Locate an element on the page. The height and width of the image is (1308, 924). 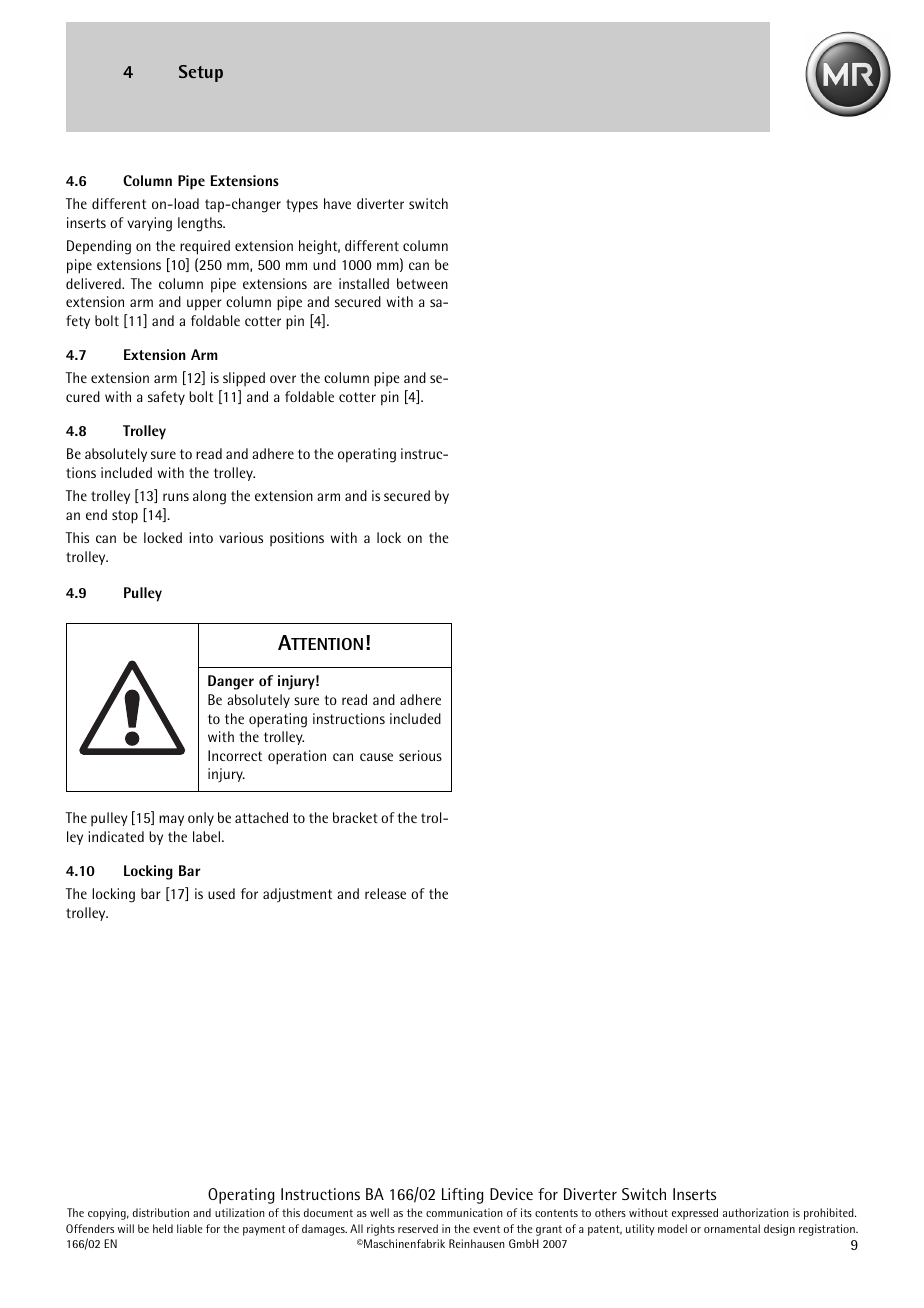
Danger is located at coordinates (231, 682).
